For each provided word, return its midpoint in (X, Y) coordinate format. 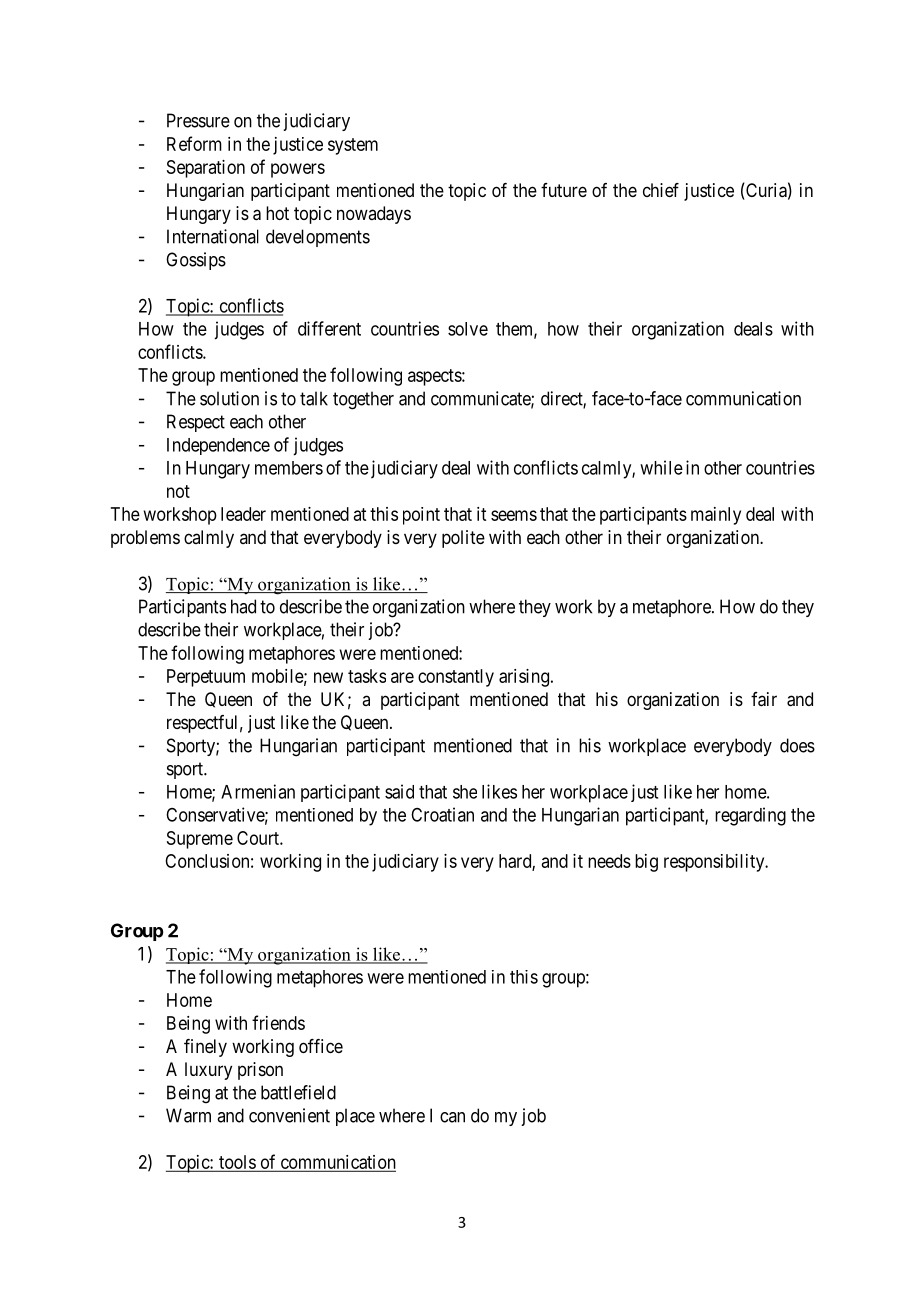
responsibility (715, 863)
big (646, 863)
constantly (456, 678)
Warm (188, 1115)
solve (468, 329)
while (661, 467)
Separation (206, 169)
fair (764, 699)
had (243, 606)
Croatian (442, 814)
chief (661, 190)
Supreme (200, 840)
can (452, 1117)
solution (229, 398)
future (564, 190)
